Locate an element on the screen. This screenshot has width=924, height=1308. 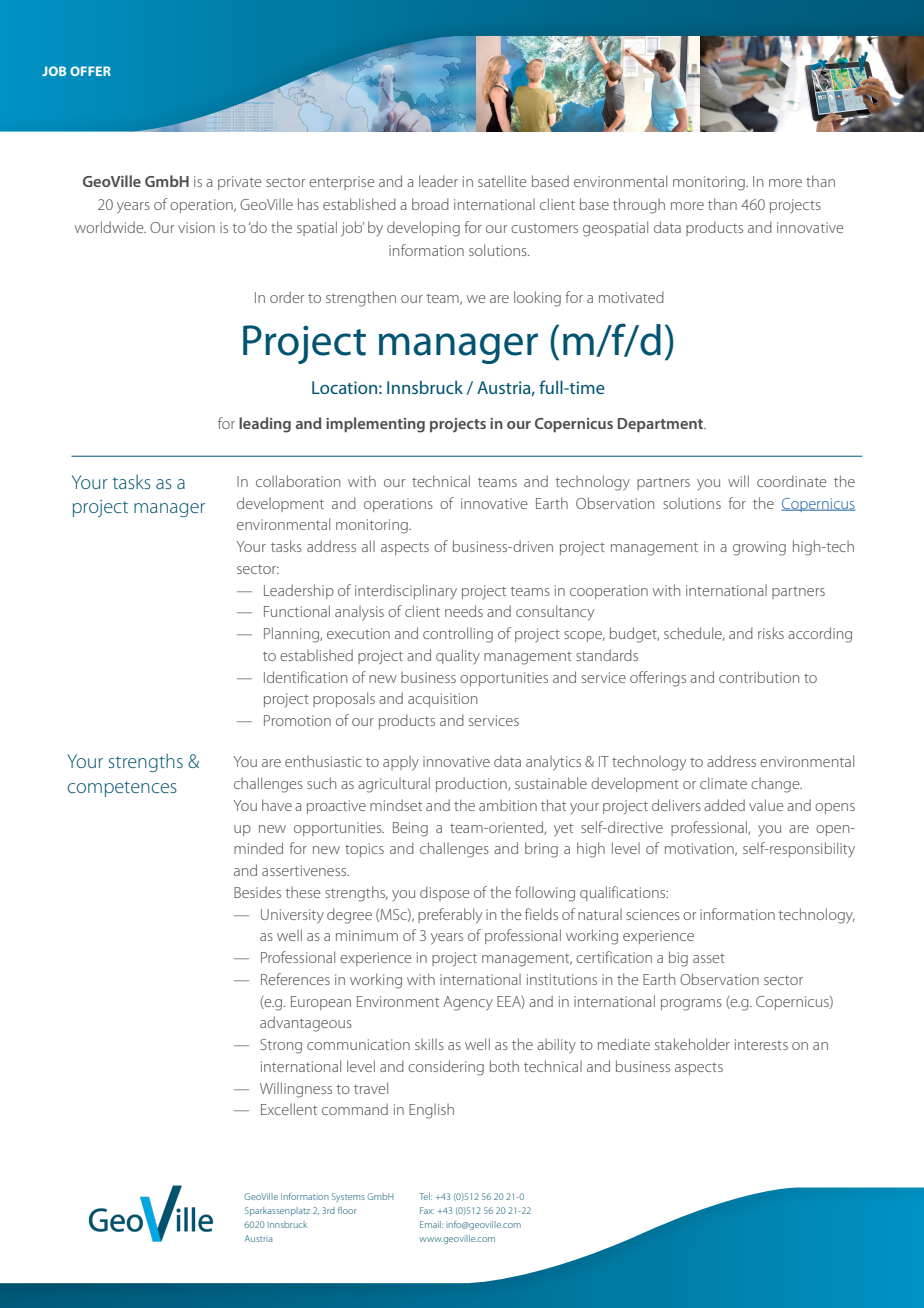
through is located at coordinates (639, 206).
